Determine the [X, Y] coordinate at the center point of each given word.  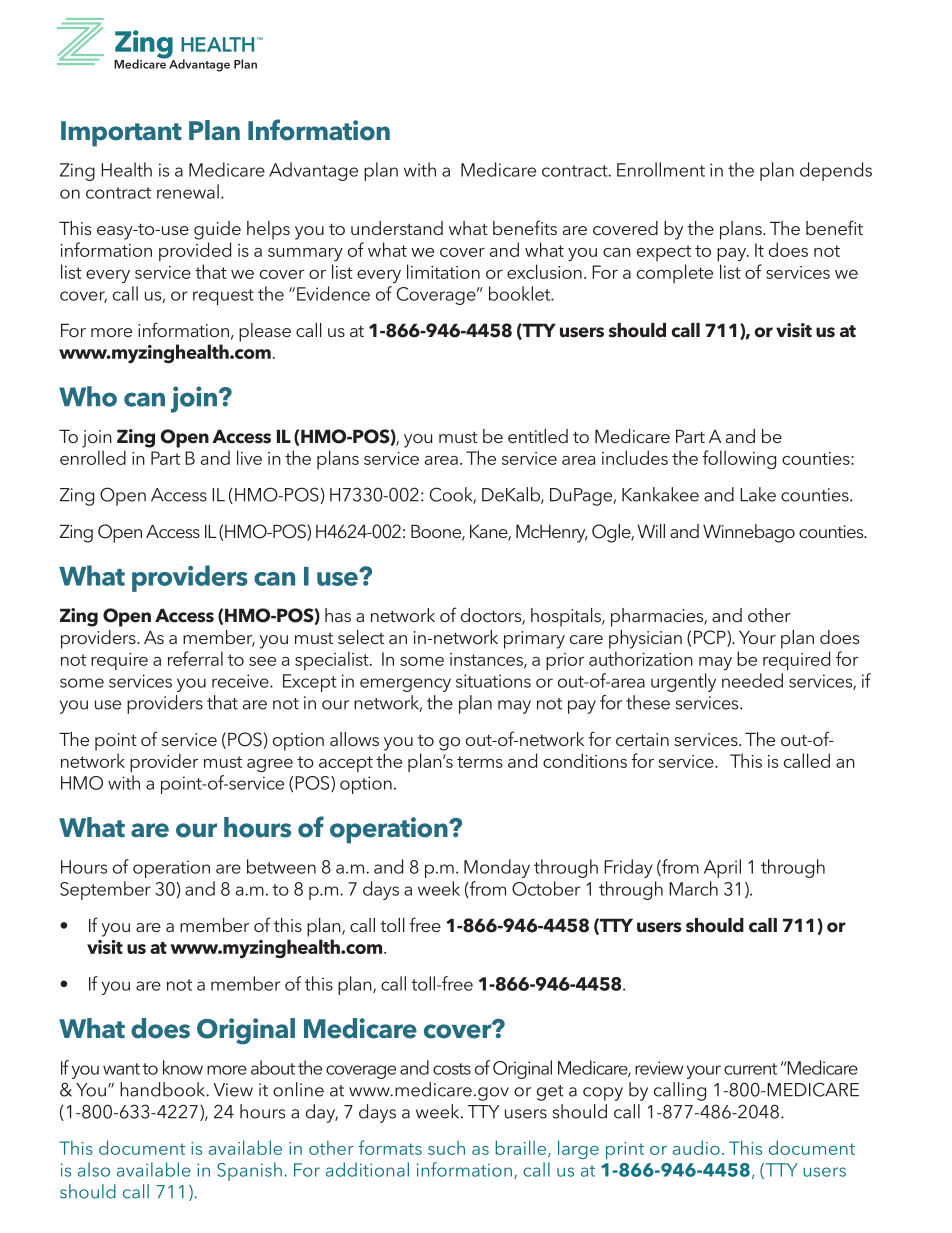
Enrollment [661, 169]
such [446, 1148]
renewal [188, 191]
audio [696, 1147]
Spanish [249, 1171]
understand [397, 228]
